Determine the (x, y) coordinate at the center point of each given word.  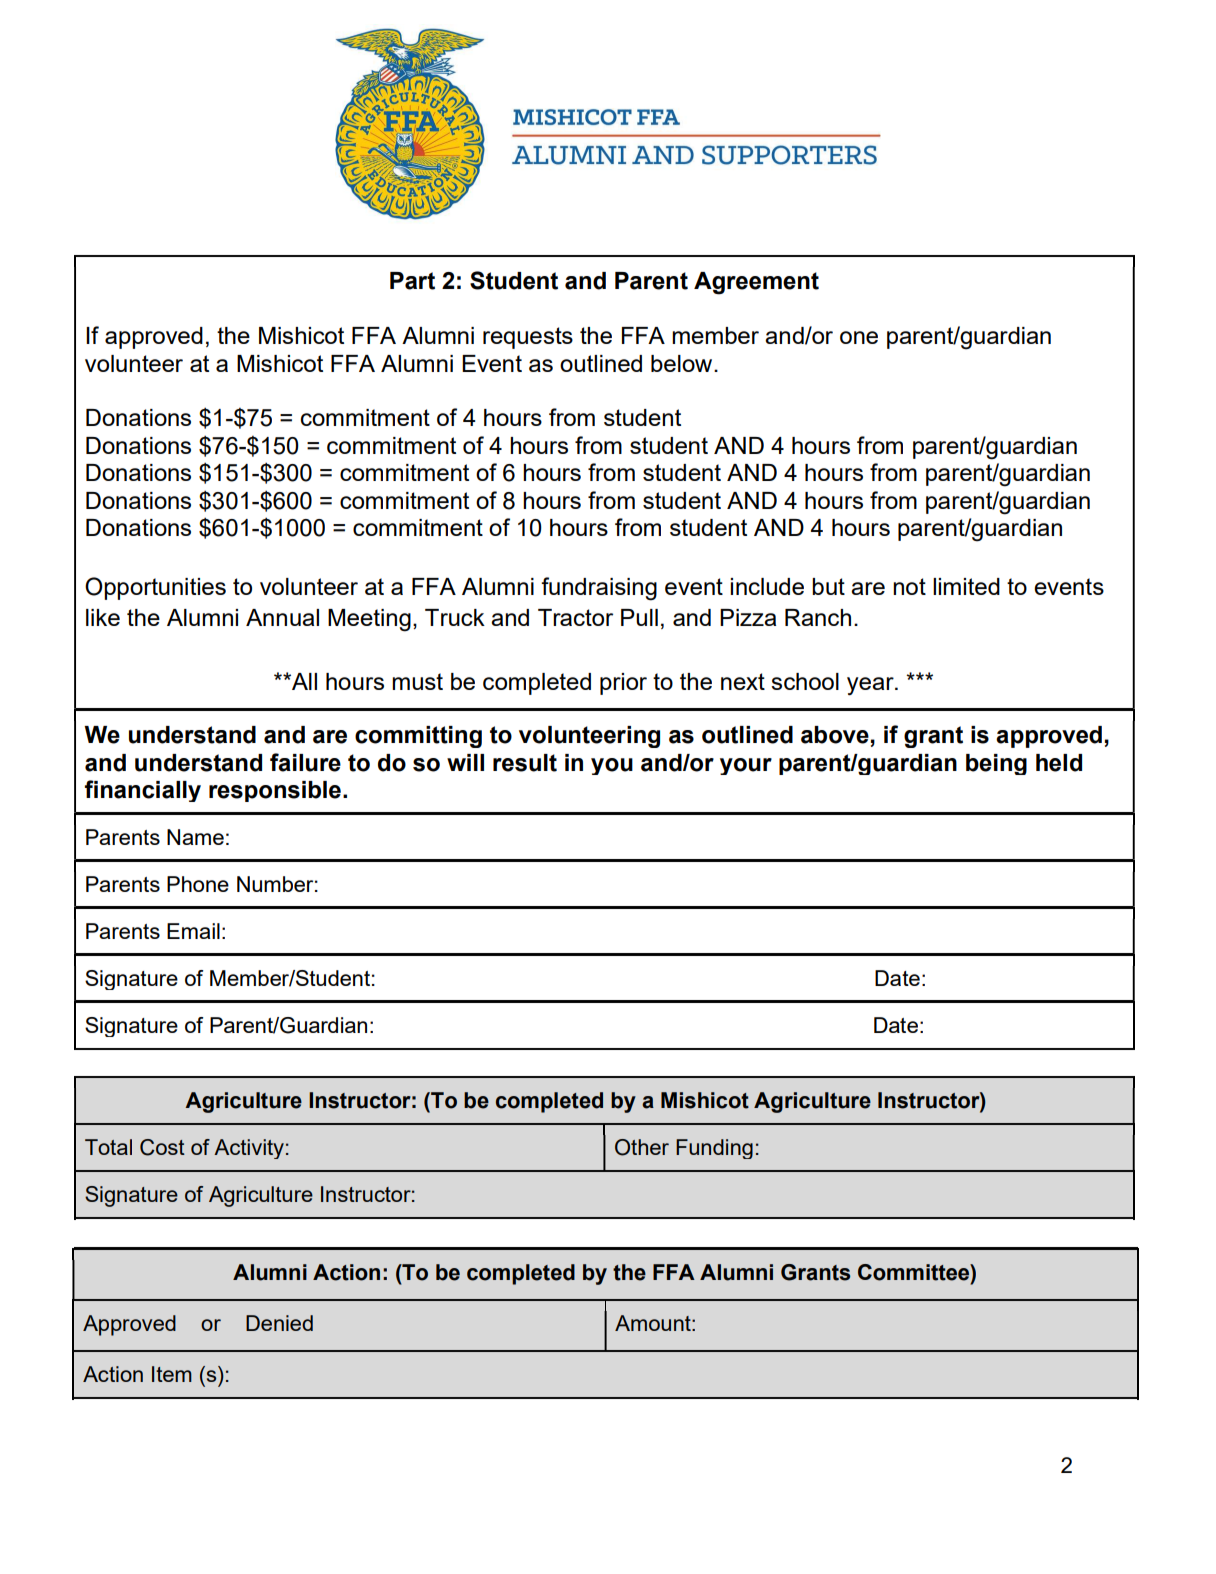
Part (412, 281)
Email (193, 931)
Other (642, 1147)
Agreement (756, 283)
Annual (282, 617)
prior (623, 684)
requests (528, 338)
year (871, 686)
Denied (279, 1323)
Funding (714, 1149)
